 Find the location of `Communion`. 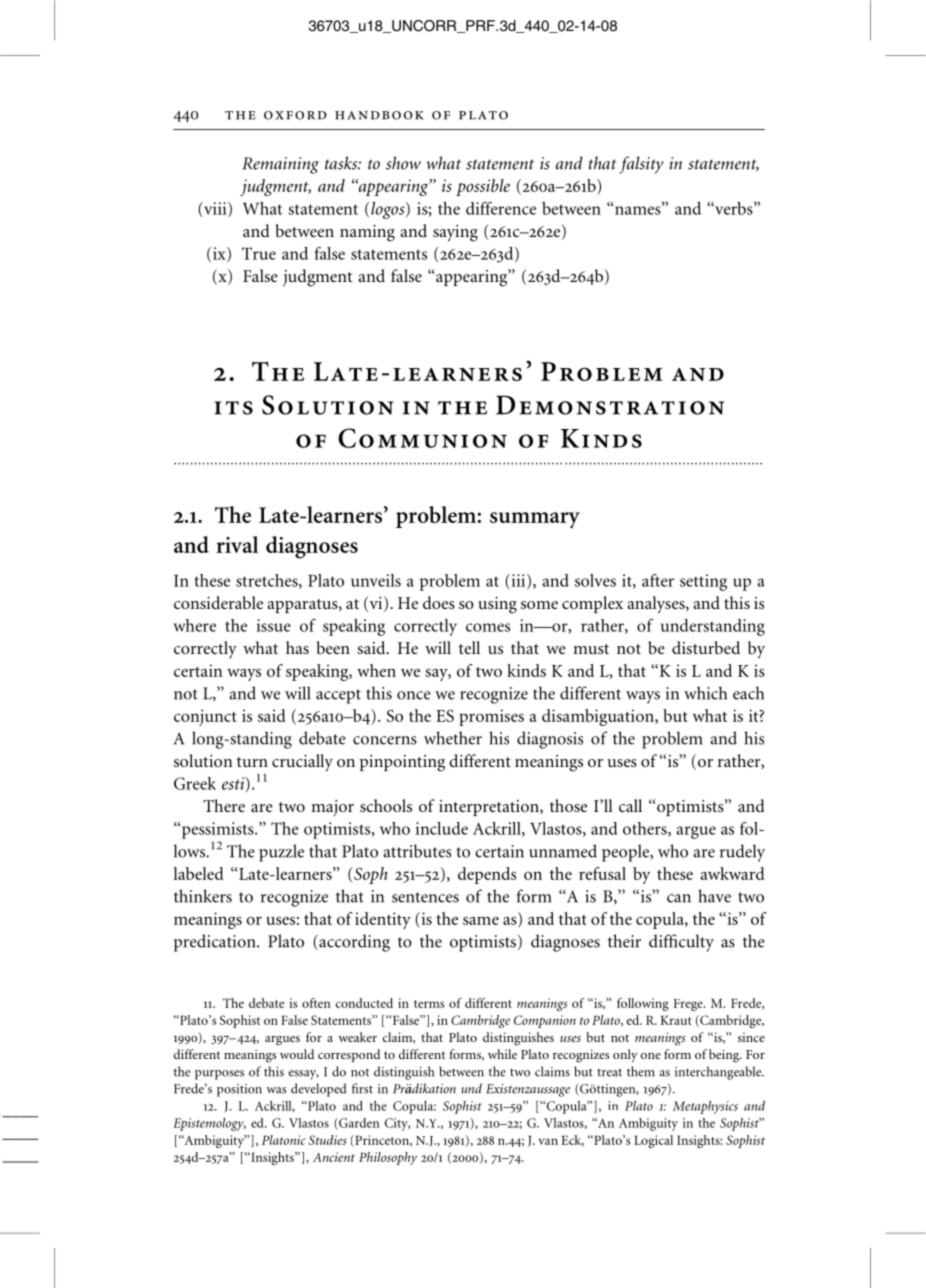

Communion is located at coordinates (422, 438).
